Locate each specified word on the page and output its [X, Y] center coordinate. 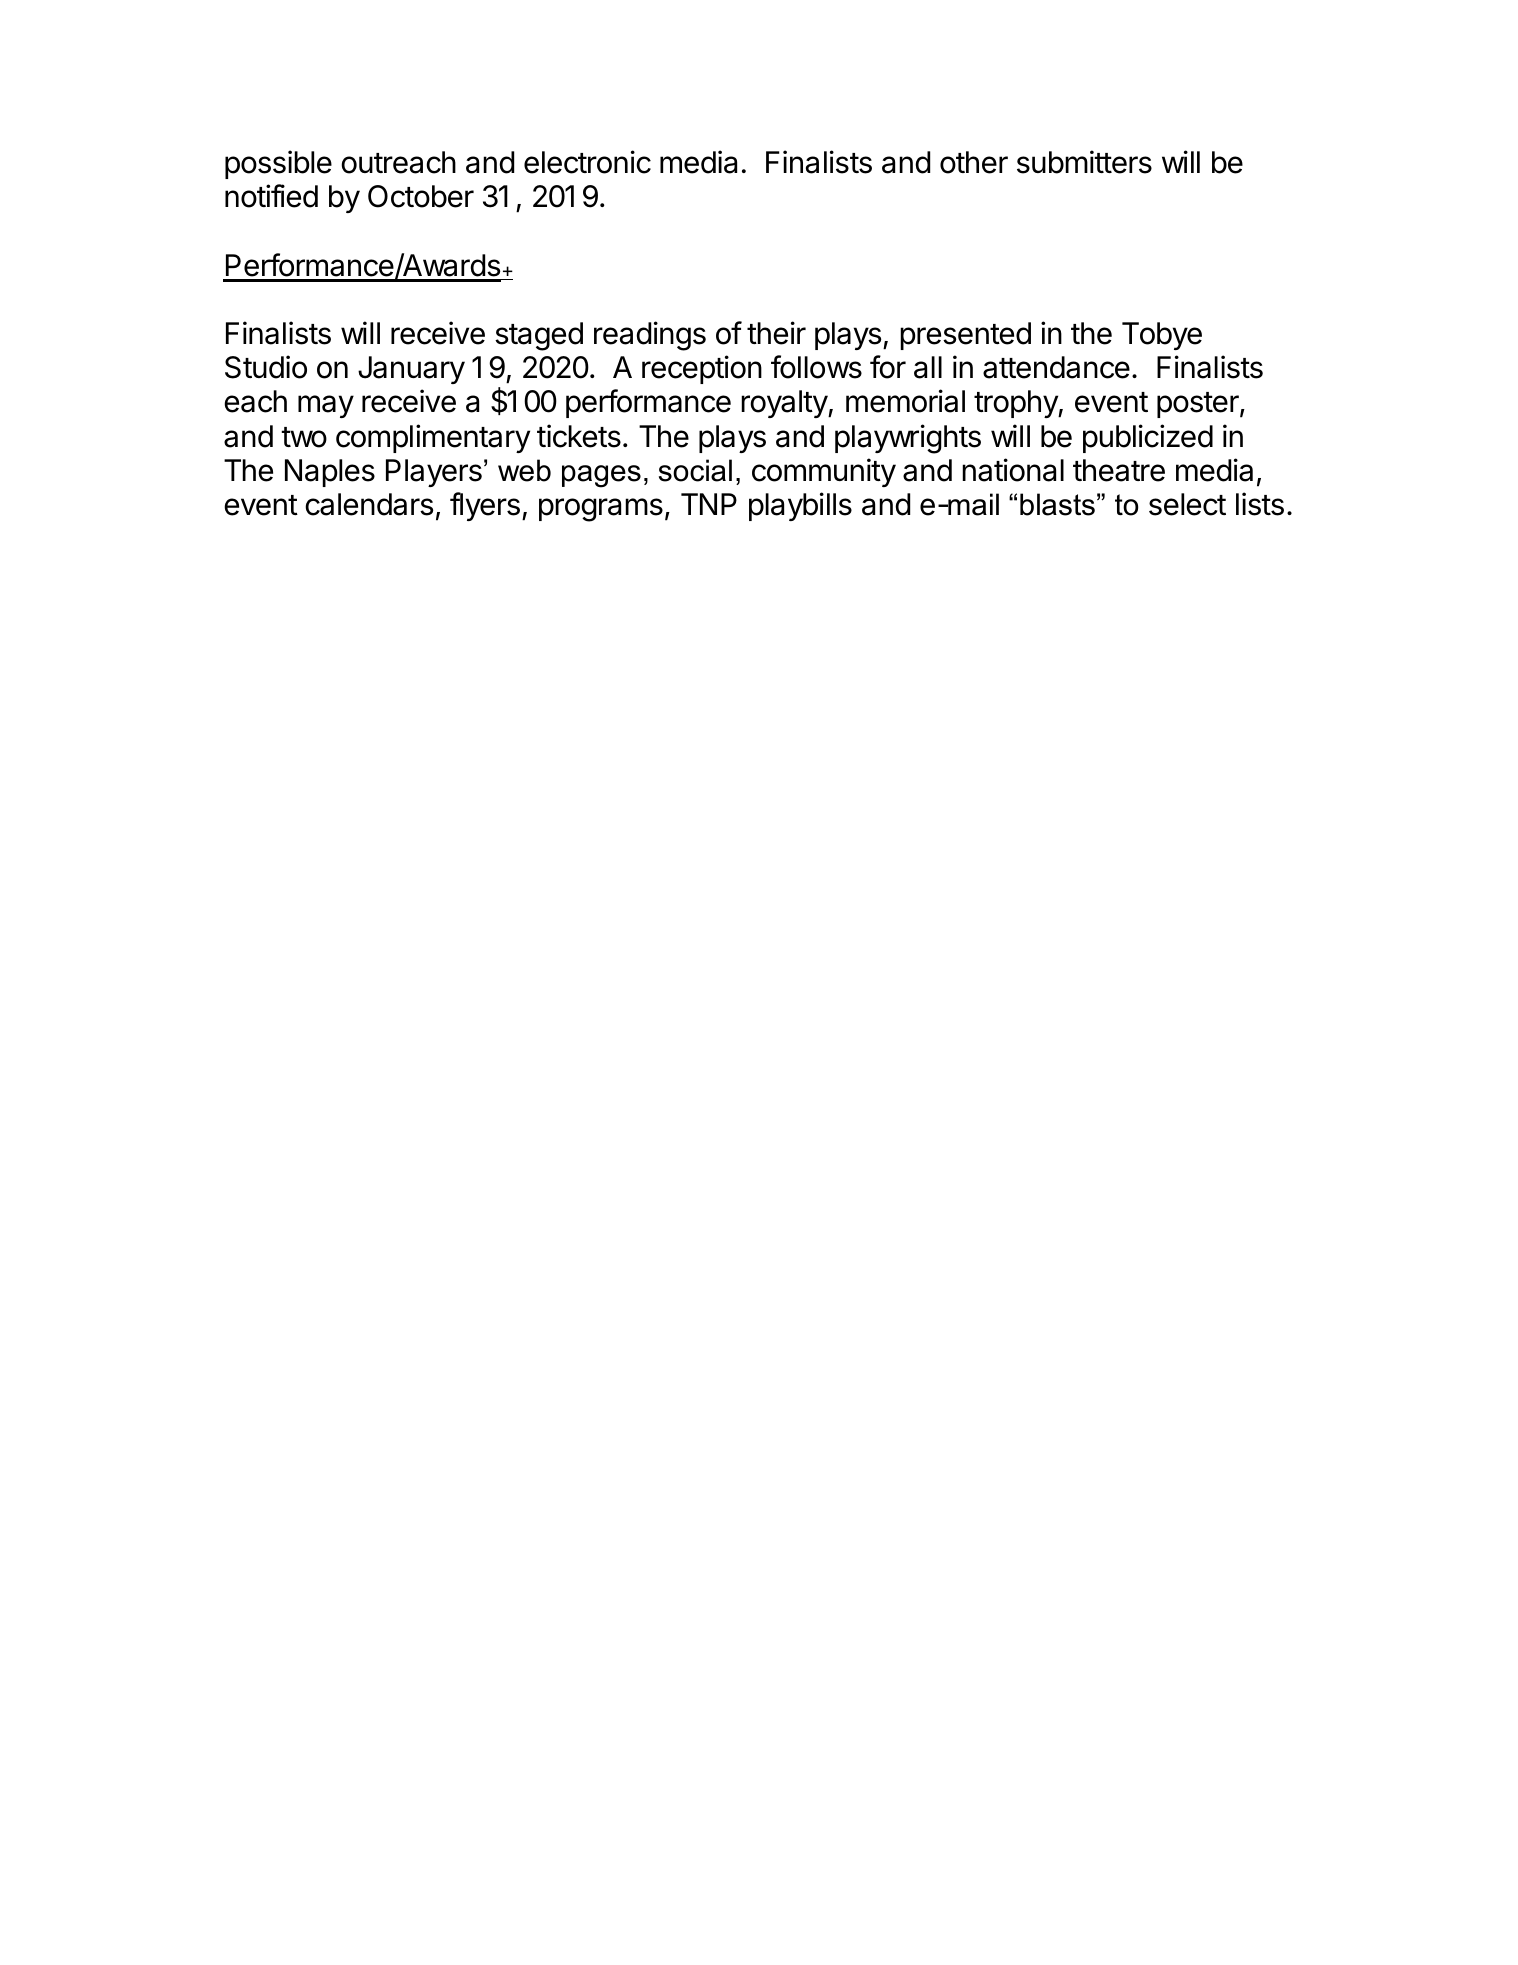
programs [601, 510]
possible [278, 164]
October [421, 196]
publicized [1148, 438]
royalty [785, 404]
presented [965, 336]
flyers [485, 506]
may [326, 406]
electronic [587, 162]
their [776, 333]
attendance [1056, 367]
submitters [1084, 162]
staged [539, 336]
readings [650, 336]
